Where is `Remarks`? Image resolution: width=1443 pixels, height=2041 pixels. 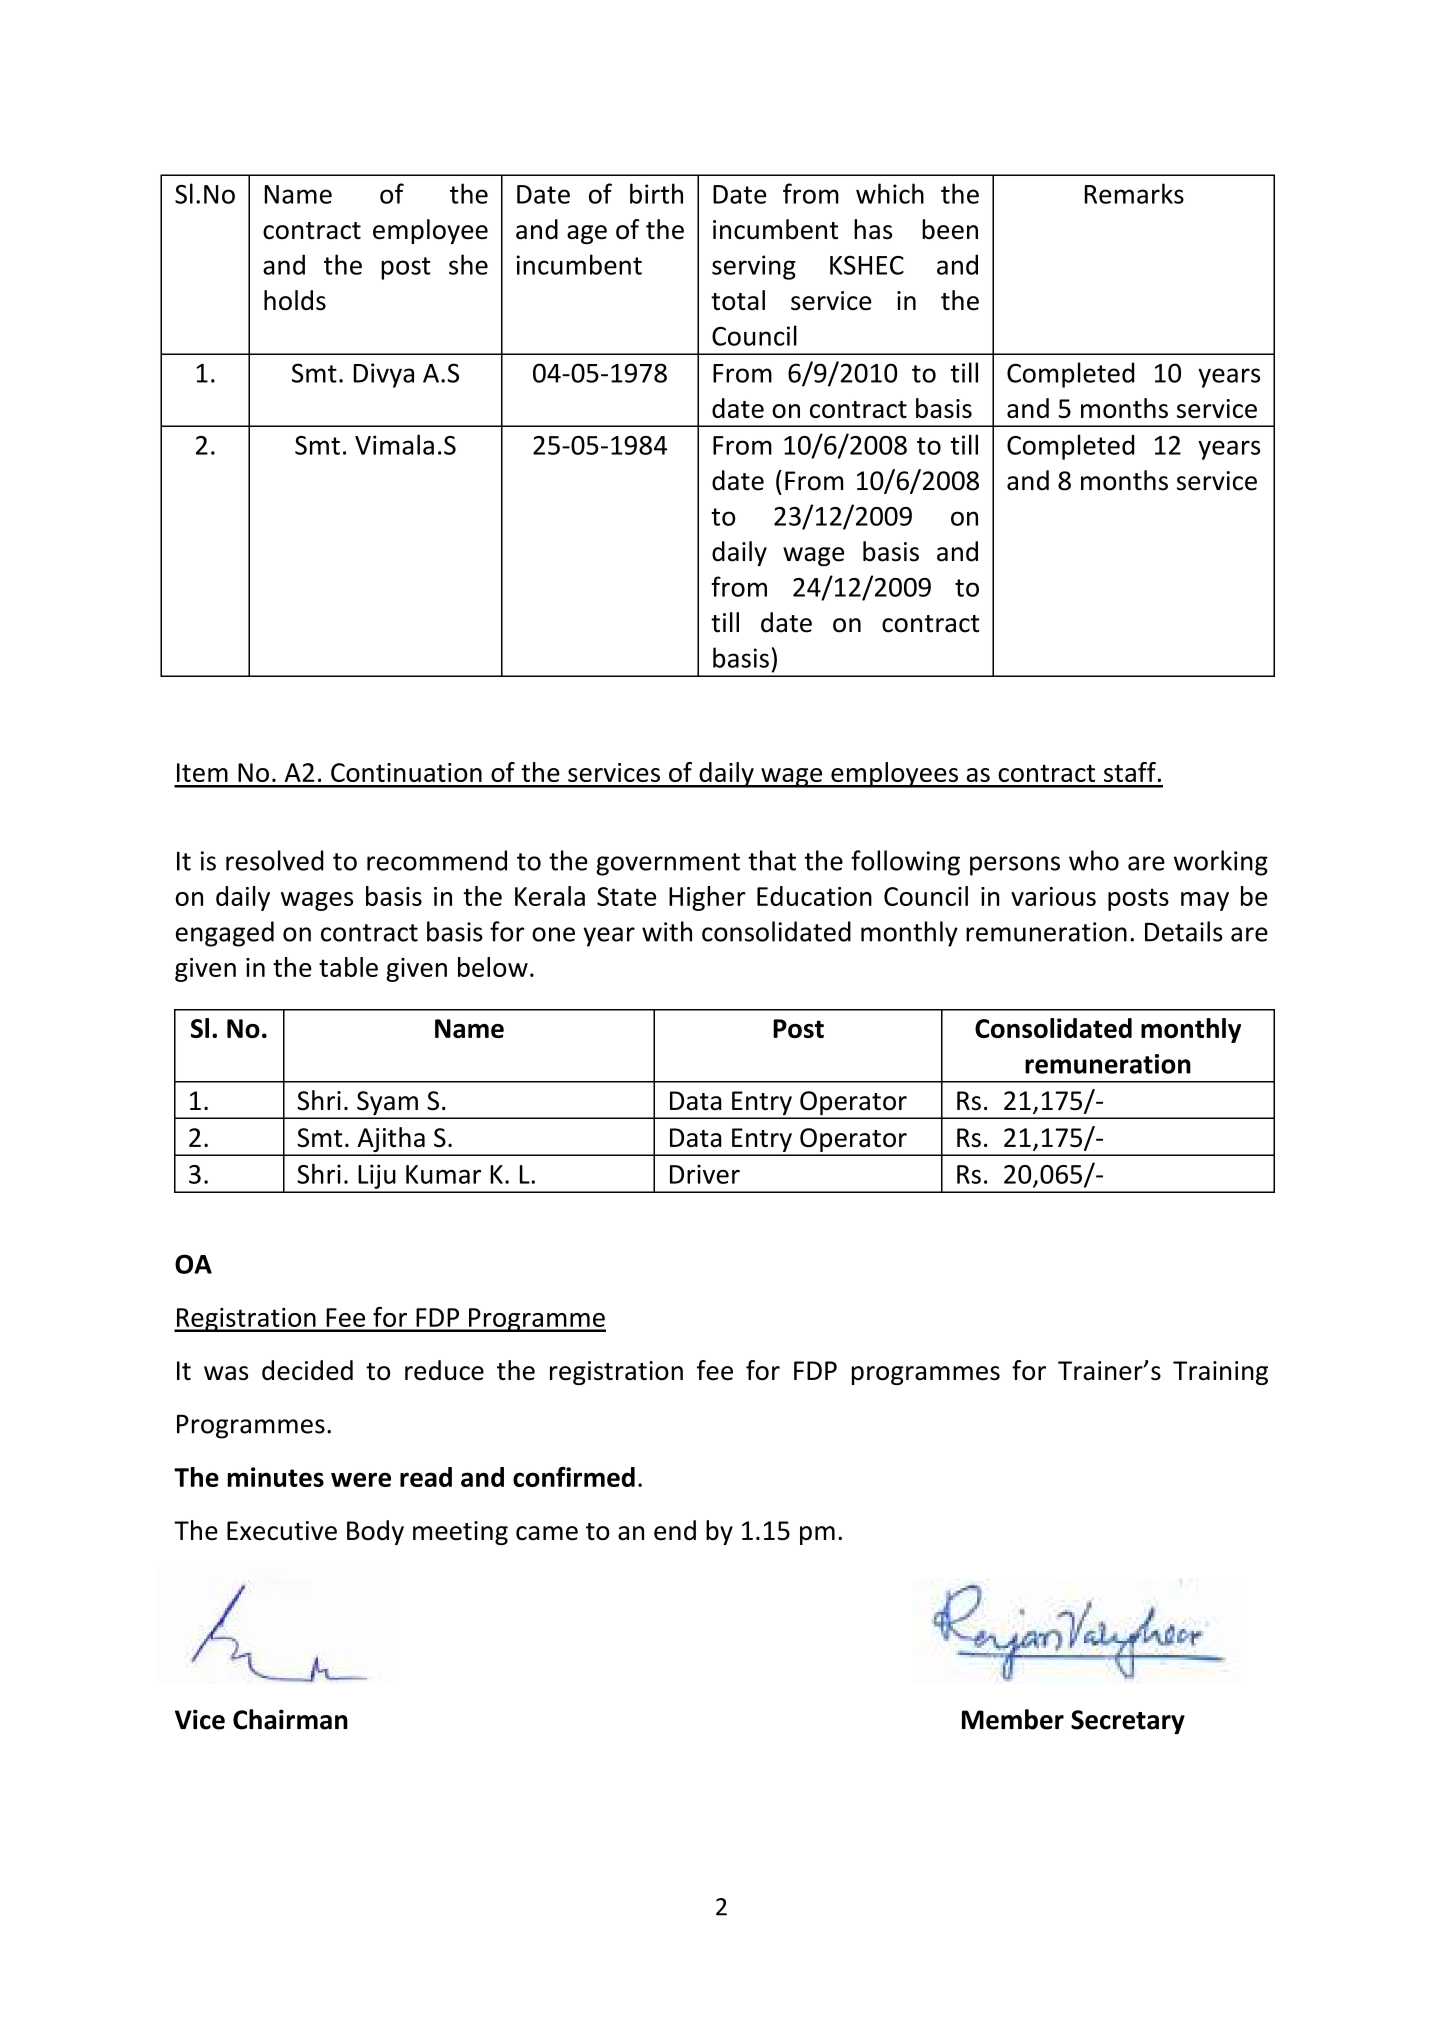
Remarks is located at coordinates (1134, 193).
